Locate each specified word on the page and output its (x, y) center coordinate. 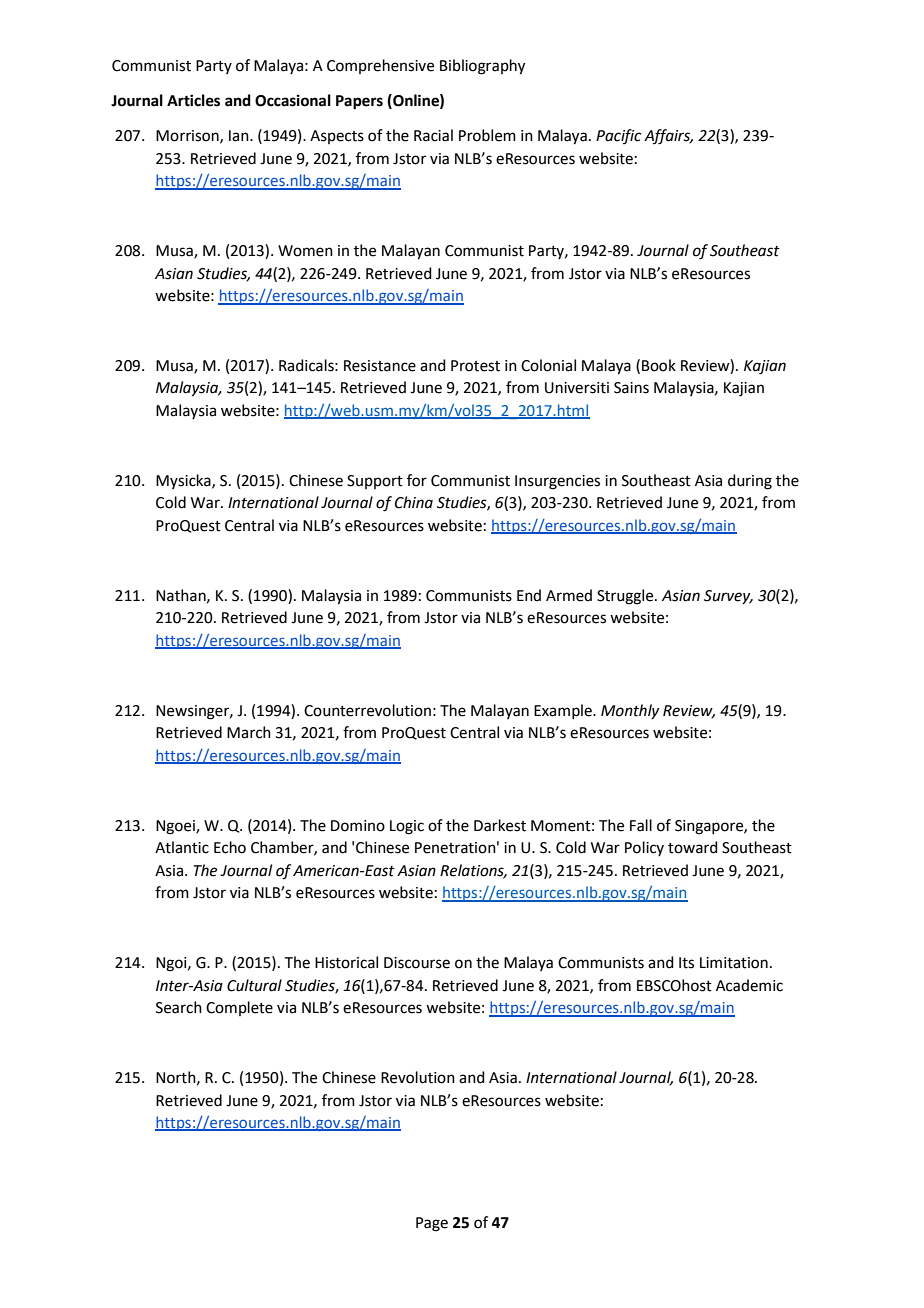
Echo (230, 847)
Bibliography (482, 67)
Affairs (668, 137)
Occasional (293, 100)
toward (693, 847)
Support (375, 482)
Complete (239, 1008)
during (750, 482)
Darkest (500, 825)
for (417, 480)
